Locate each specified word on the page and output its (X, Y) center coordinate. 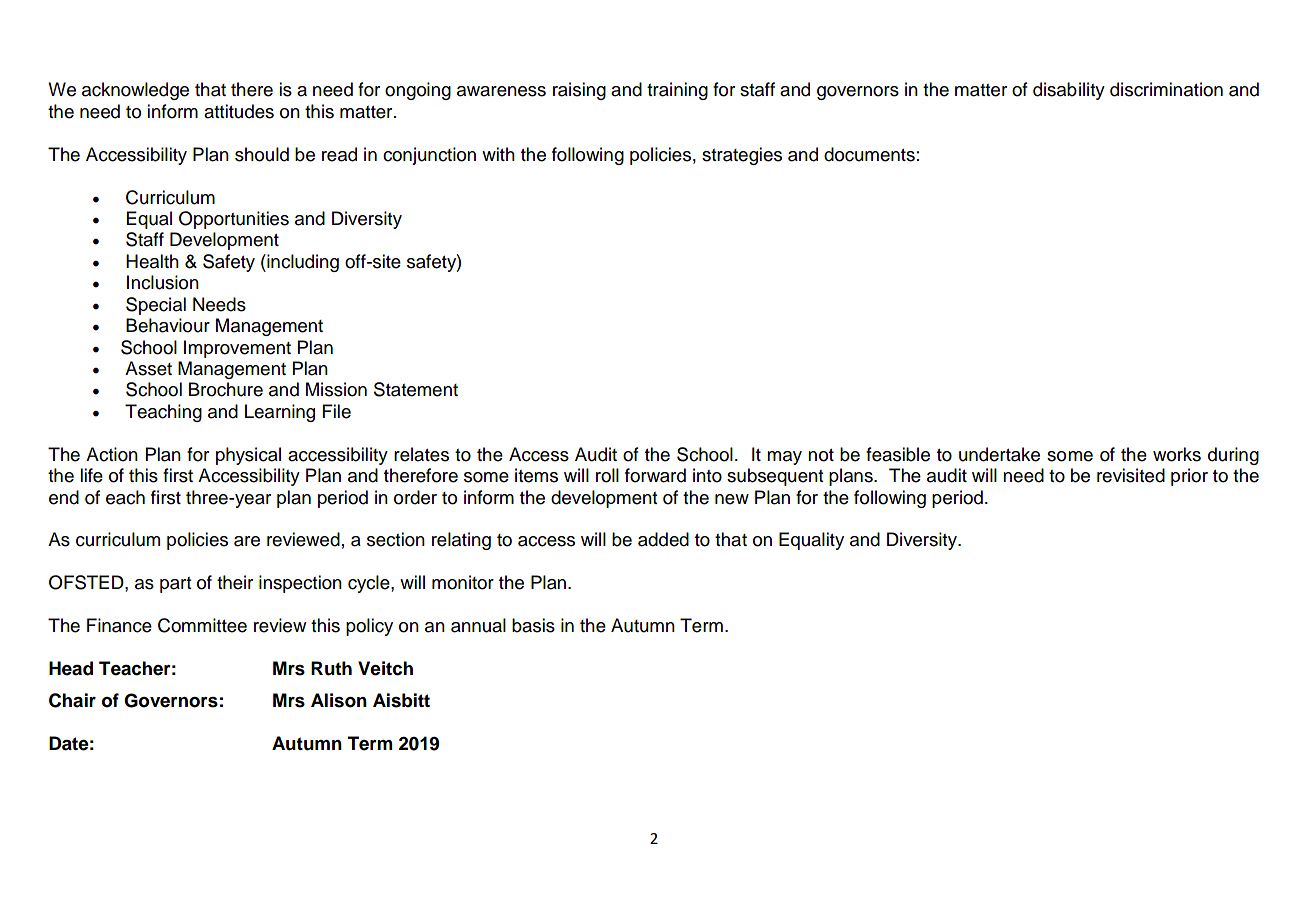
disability (1069, 91)
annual (478, 625)
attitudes (239, 111)
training (677, 91)
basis (533, 625)
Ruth (331, 668)
